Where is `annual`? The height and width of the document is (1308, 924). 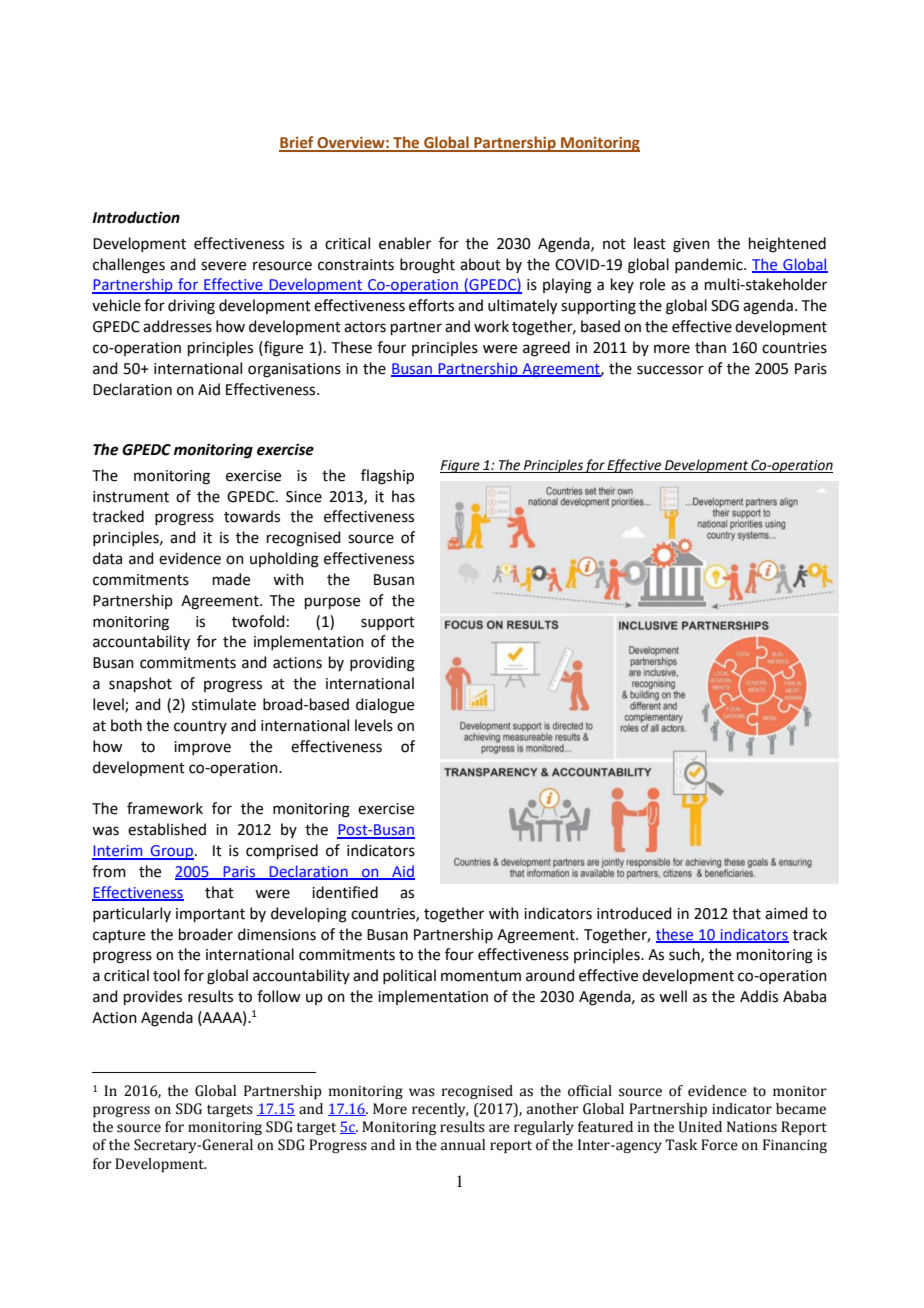 annual is located at coordinates (463, 1145).
